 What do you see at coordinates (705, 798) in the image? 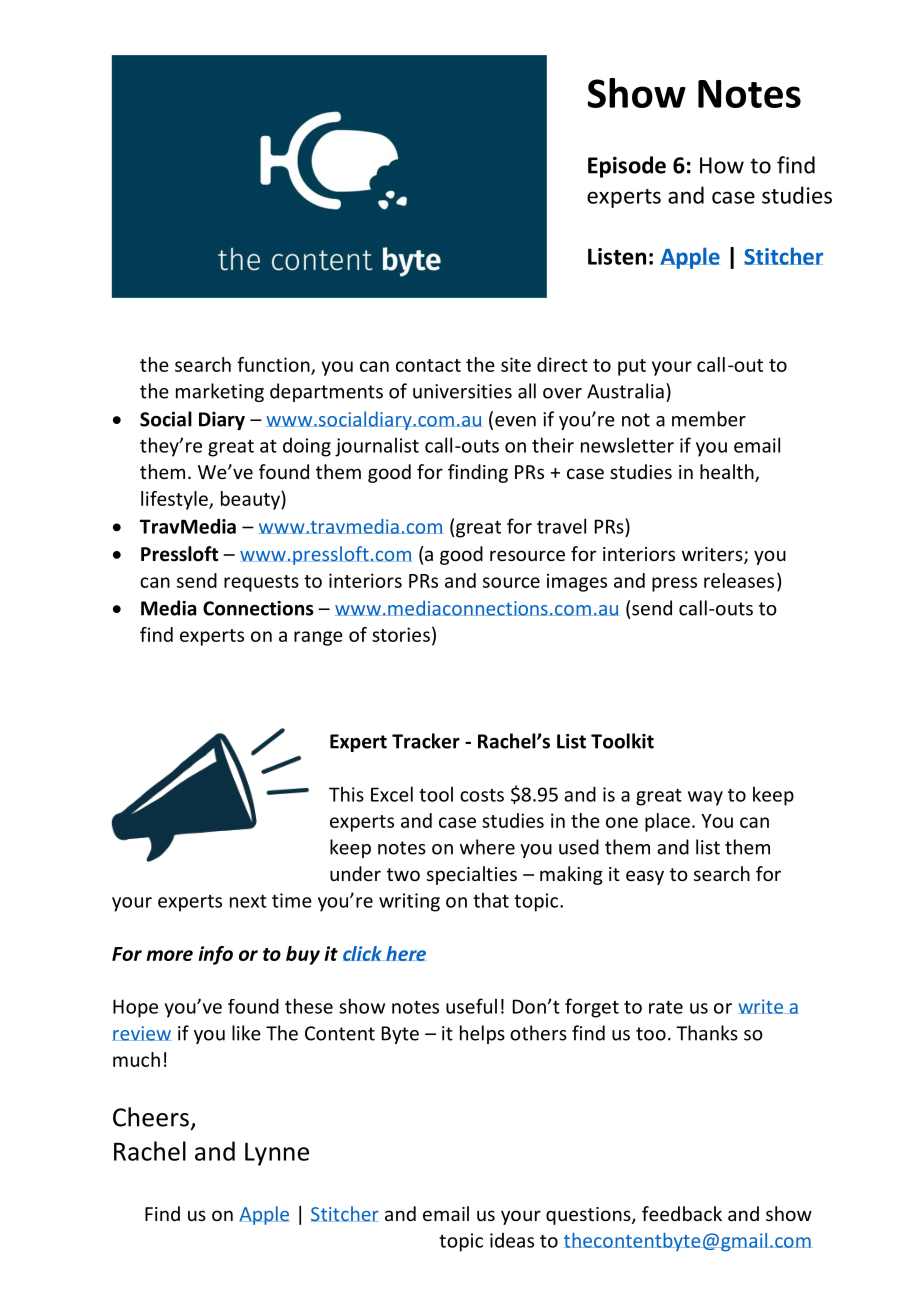
I see `way` at bounding box center [705, 798].
